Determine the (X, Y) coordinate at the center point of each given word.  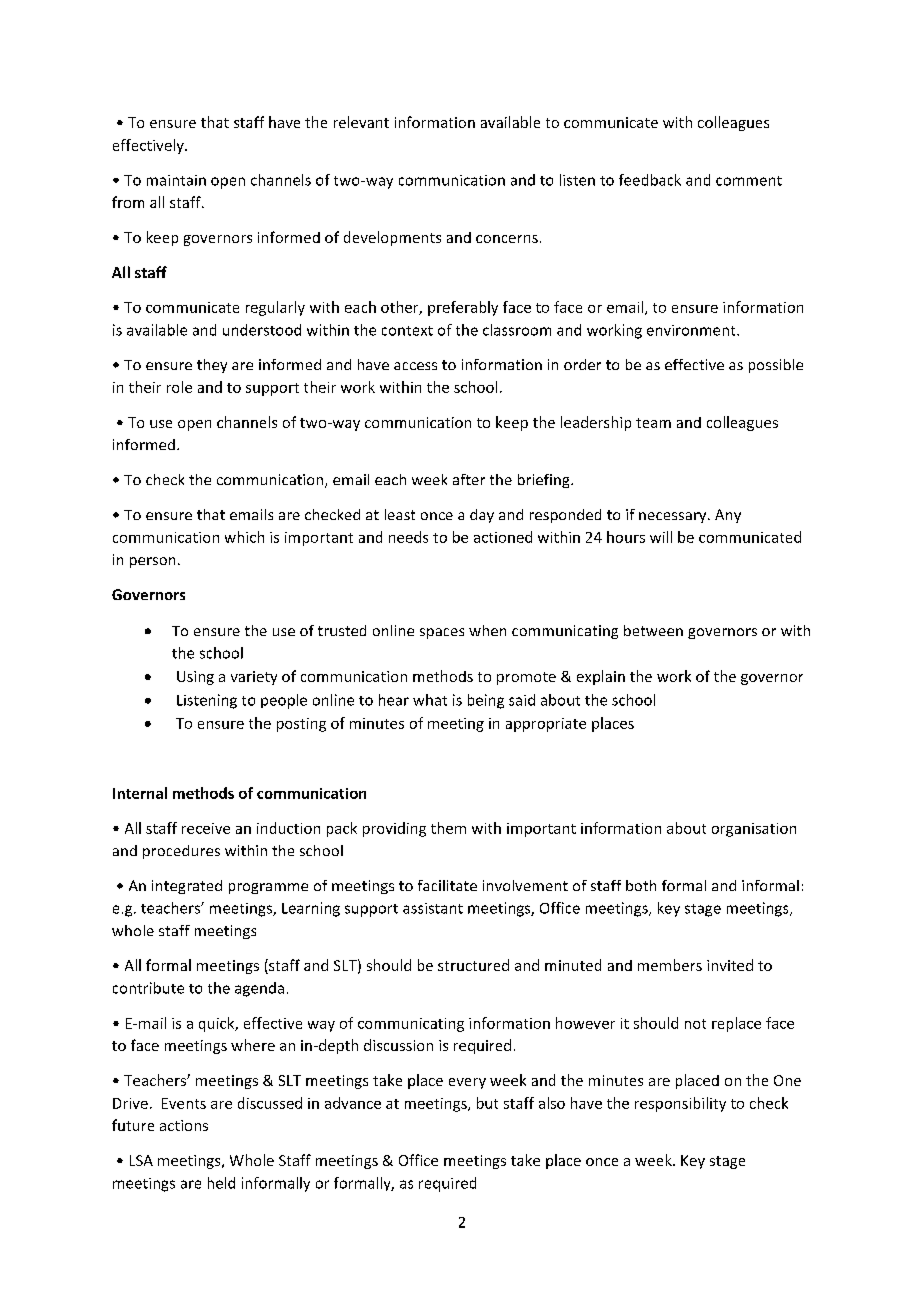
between (653, 630)
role (179, 387)
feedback (650, 180)
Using (195, 678)
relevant (361, 122)
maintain (176, 180)
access (415, 366)
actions (184, 1125)
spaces (442, 633)
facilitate (447, 885)
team (653, 423)
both (641, 885)
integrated (187, 887)
